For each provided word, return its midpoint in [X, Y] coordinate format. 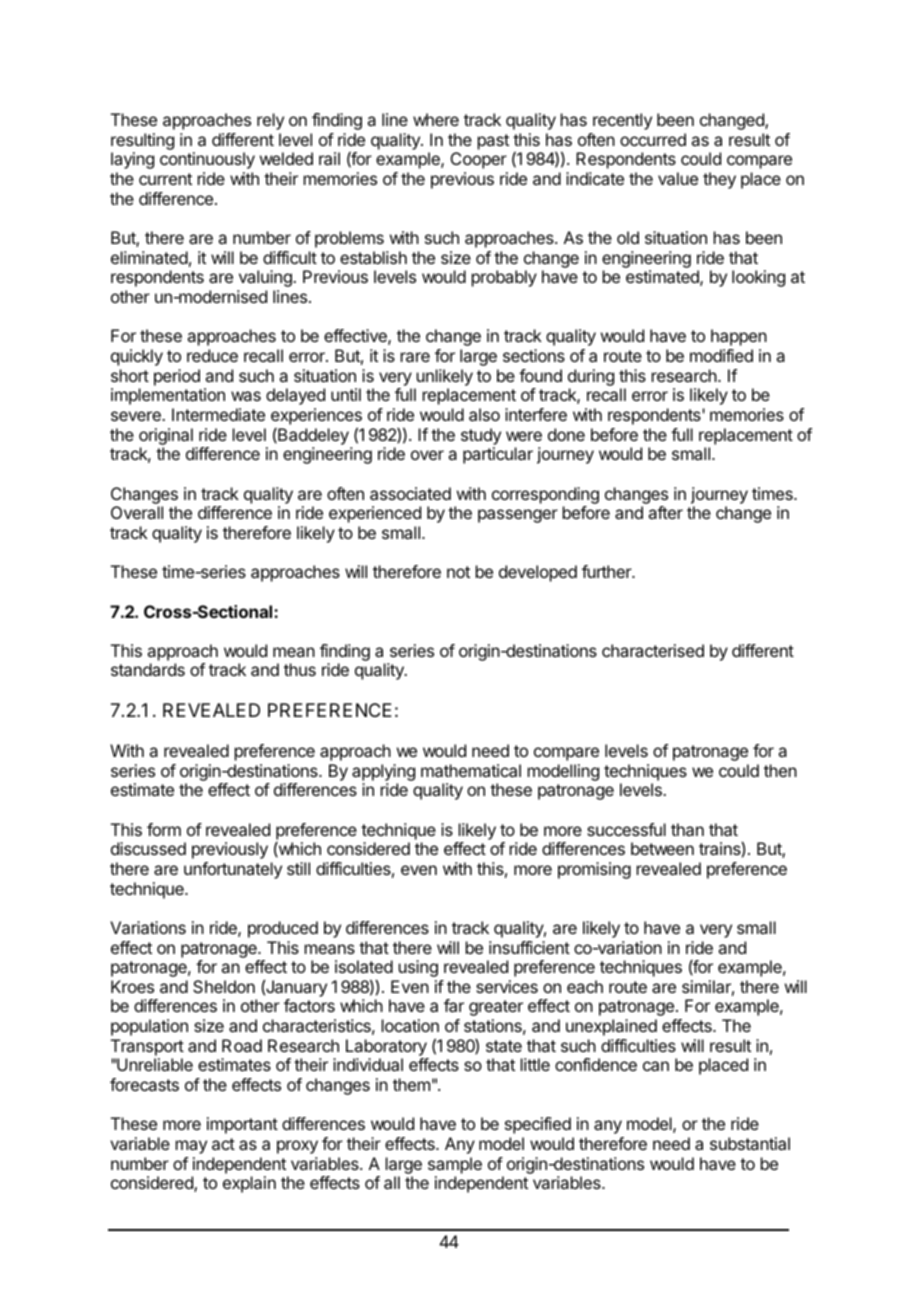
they [719, 180]
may [191, 1147]
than [687, 829]
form [164, 829]
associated [410, 493]
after [665, 512]
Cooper [479, 160]
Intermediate [218, 414]
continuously [207, 160]
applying [383, 772]
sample [455, 1165]
